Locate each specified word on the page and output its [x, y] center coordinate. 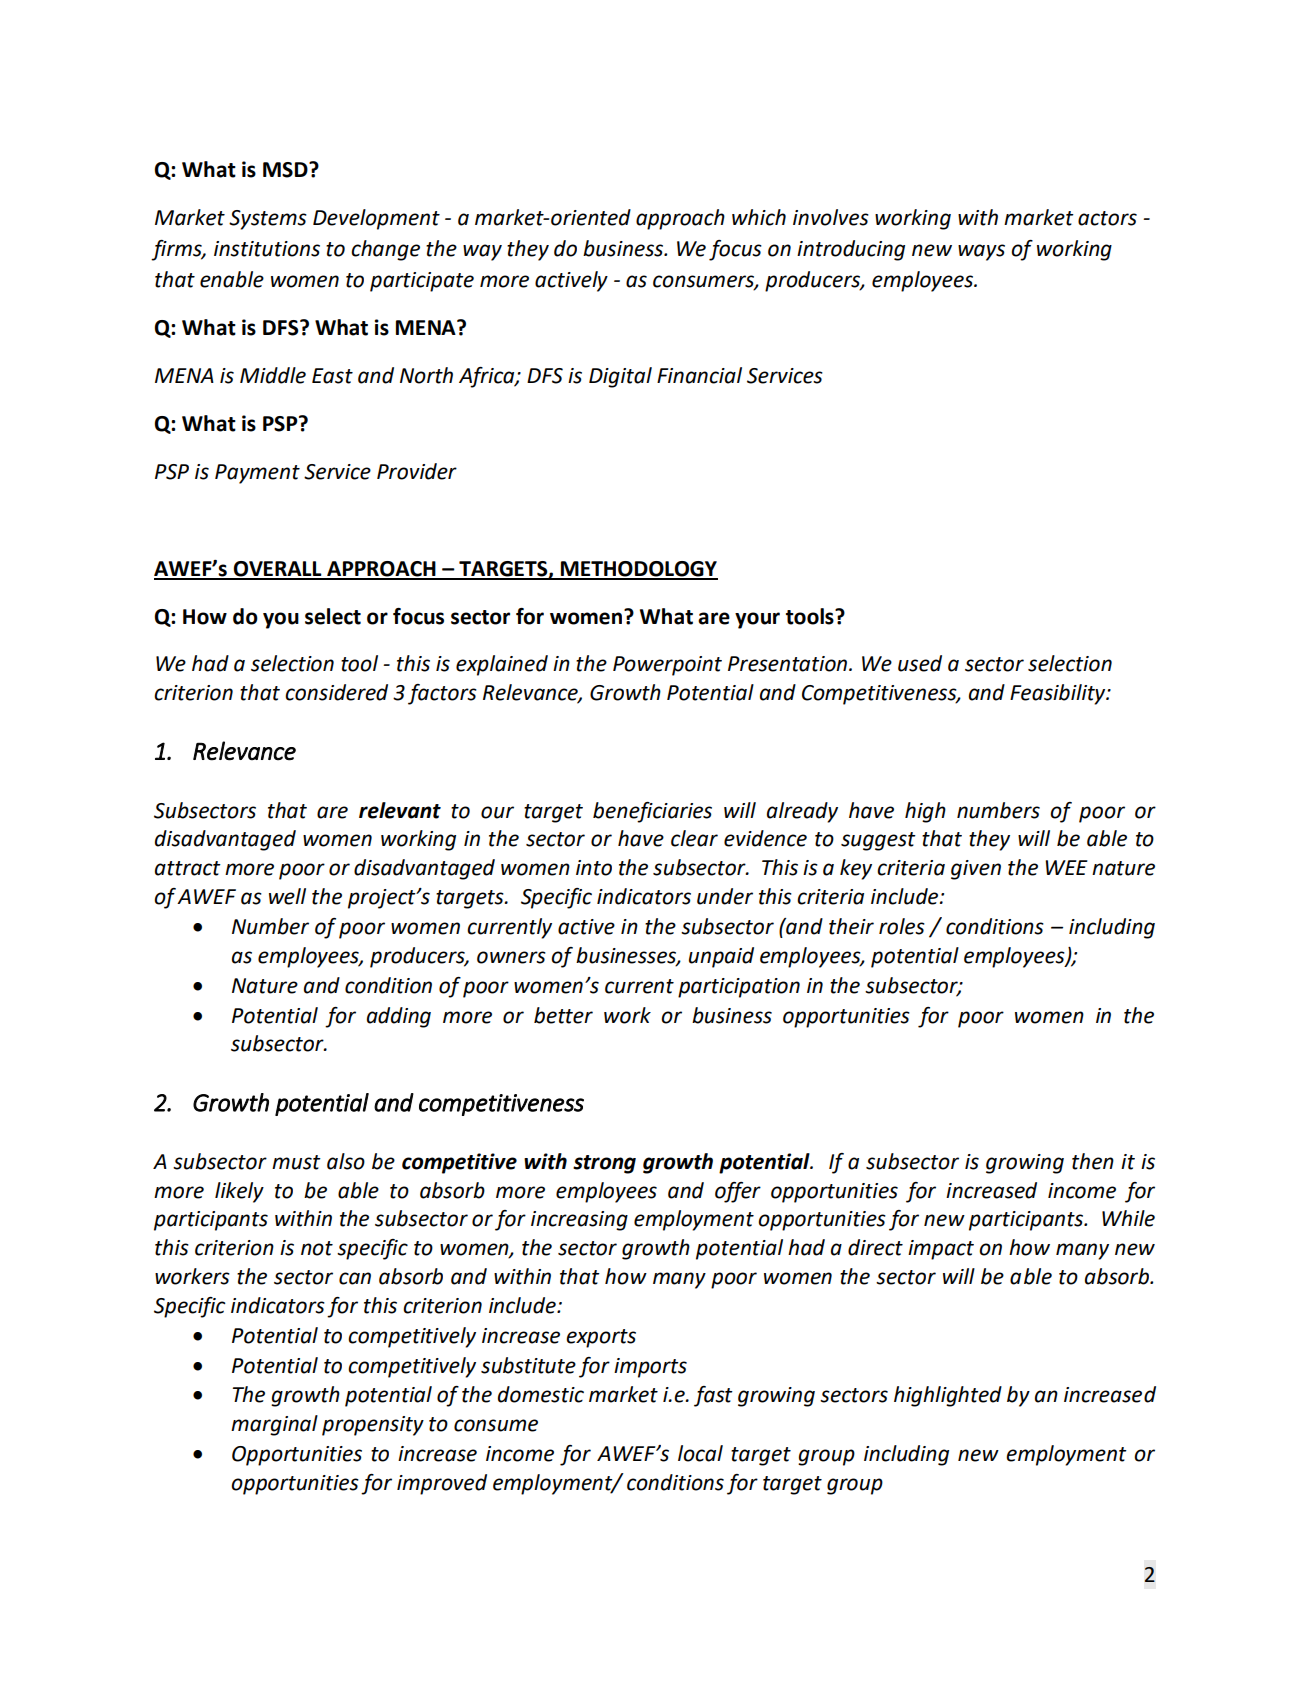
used [920, 663]
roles [902, 926]
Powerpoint [667, 666]
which [759, 217]
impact [941, 1250]
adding [399, 1017]
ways [981, 252]
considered [336, 692]
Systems [268, 220]
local [700, 1453]
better [563, 1015]
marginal [274, 1425]
